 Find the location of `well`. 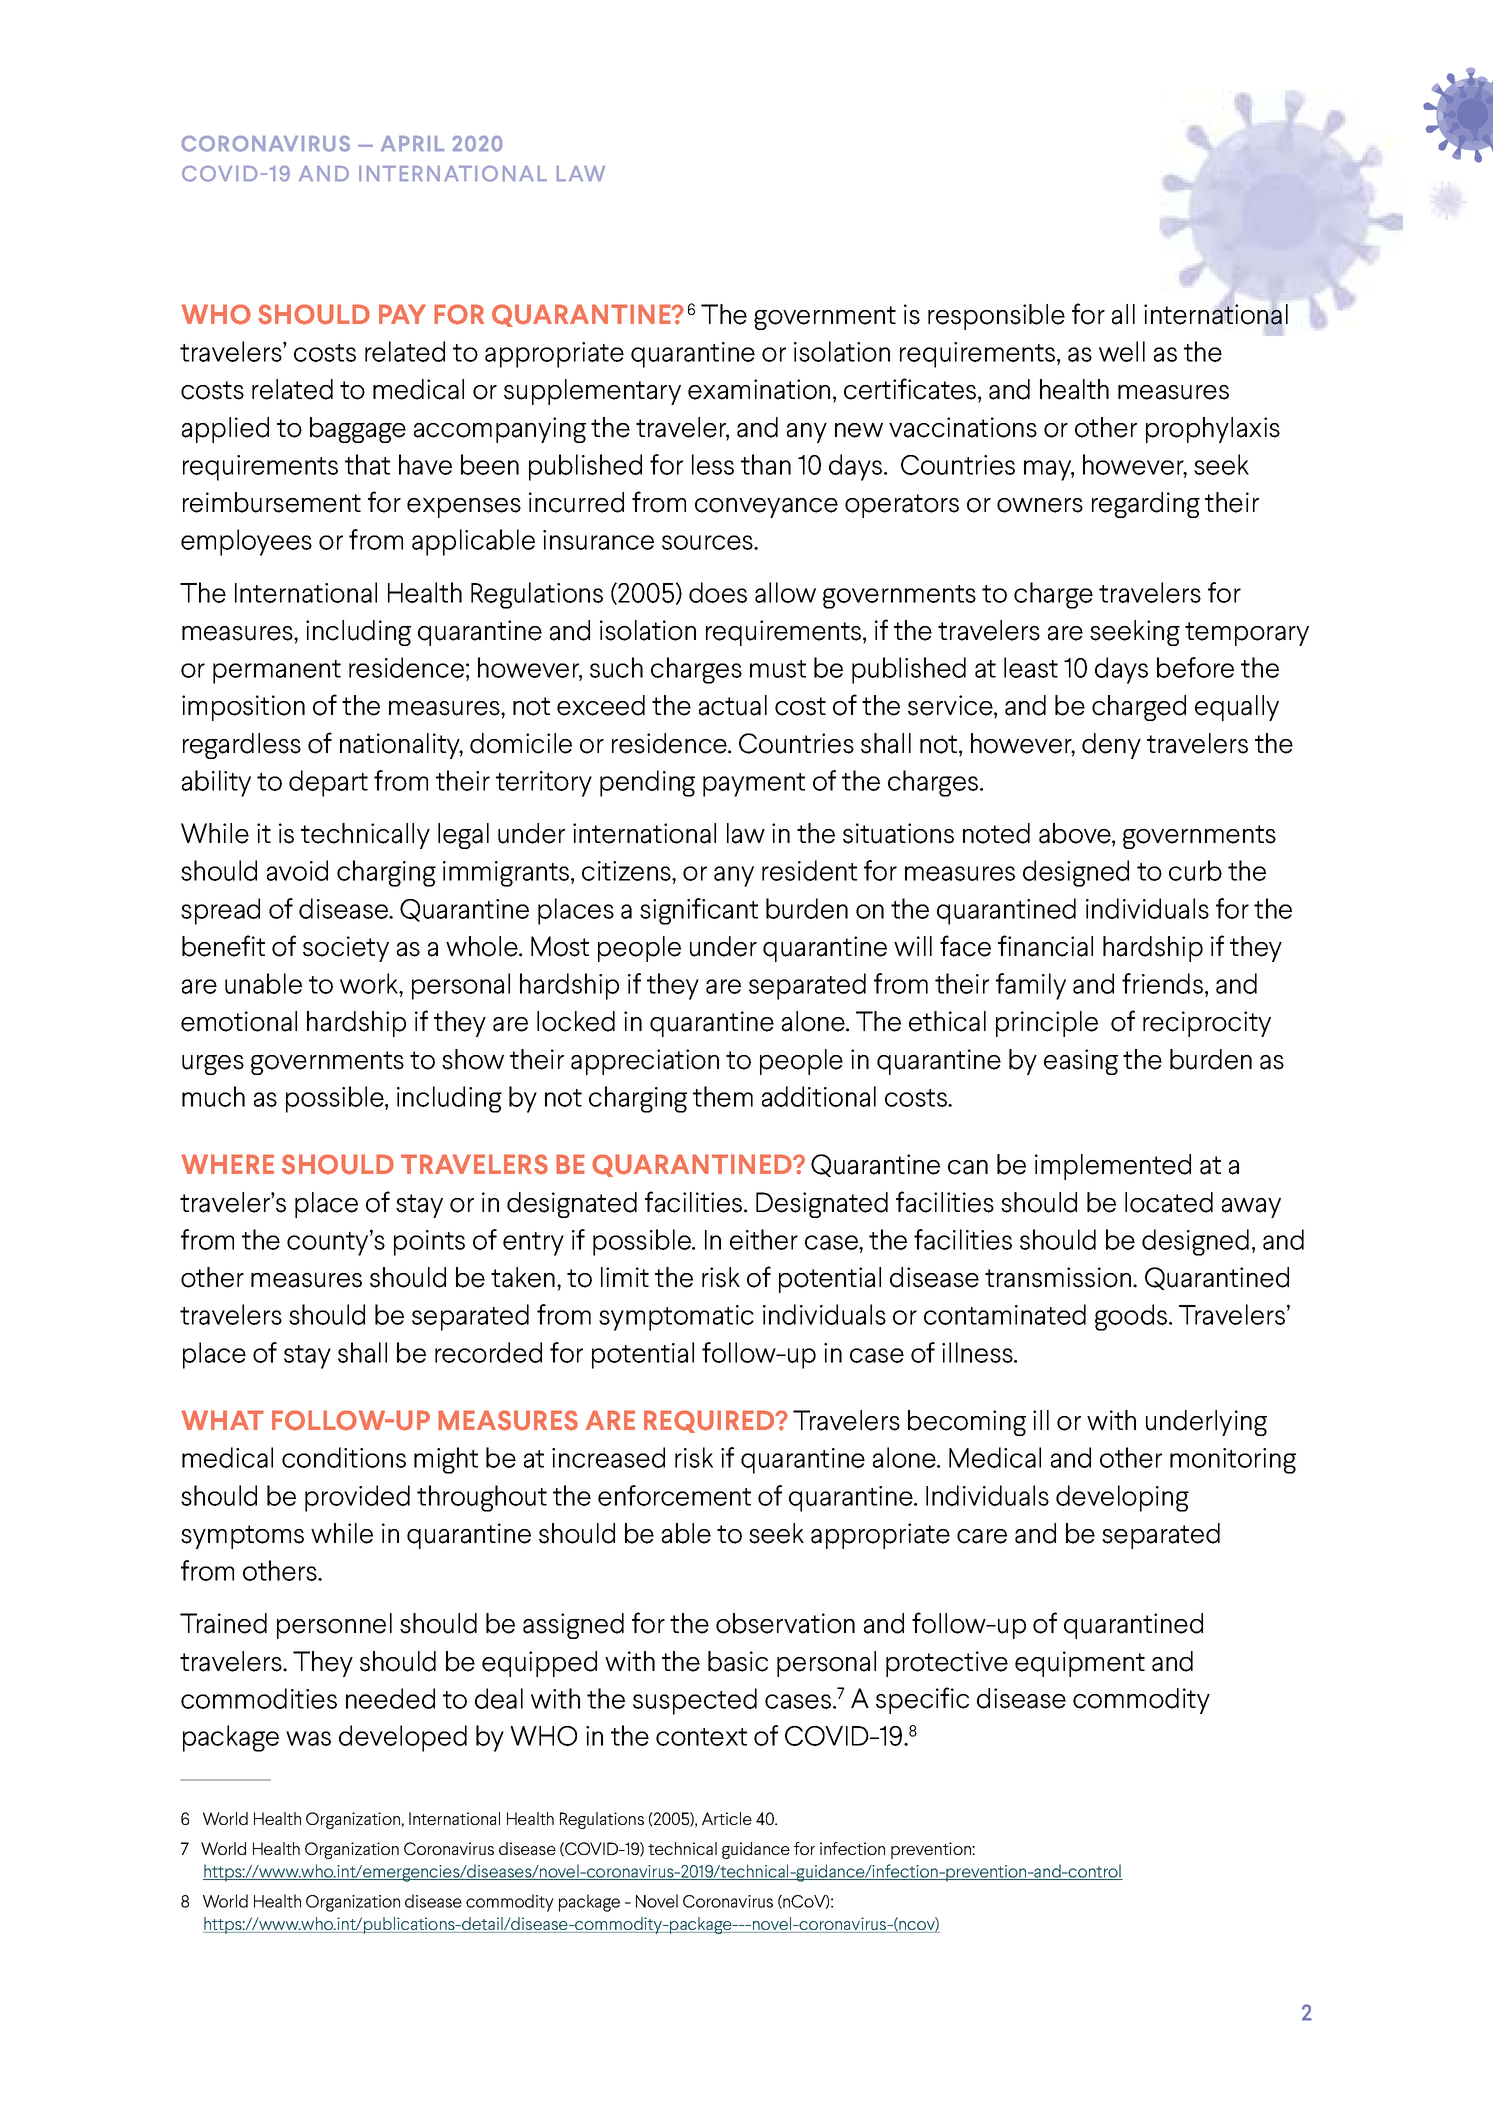

well is located at coordinates (1122, 351).
